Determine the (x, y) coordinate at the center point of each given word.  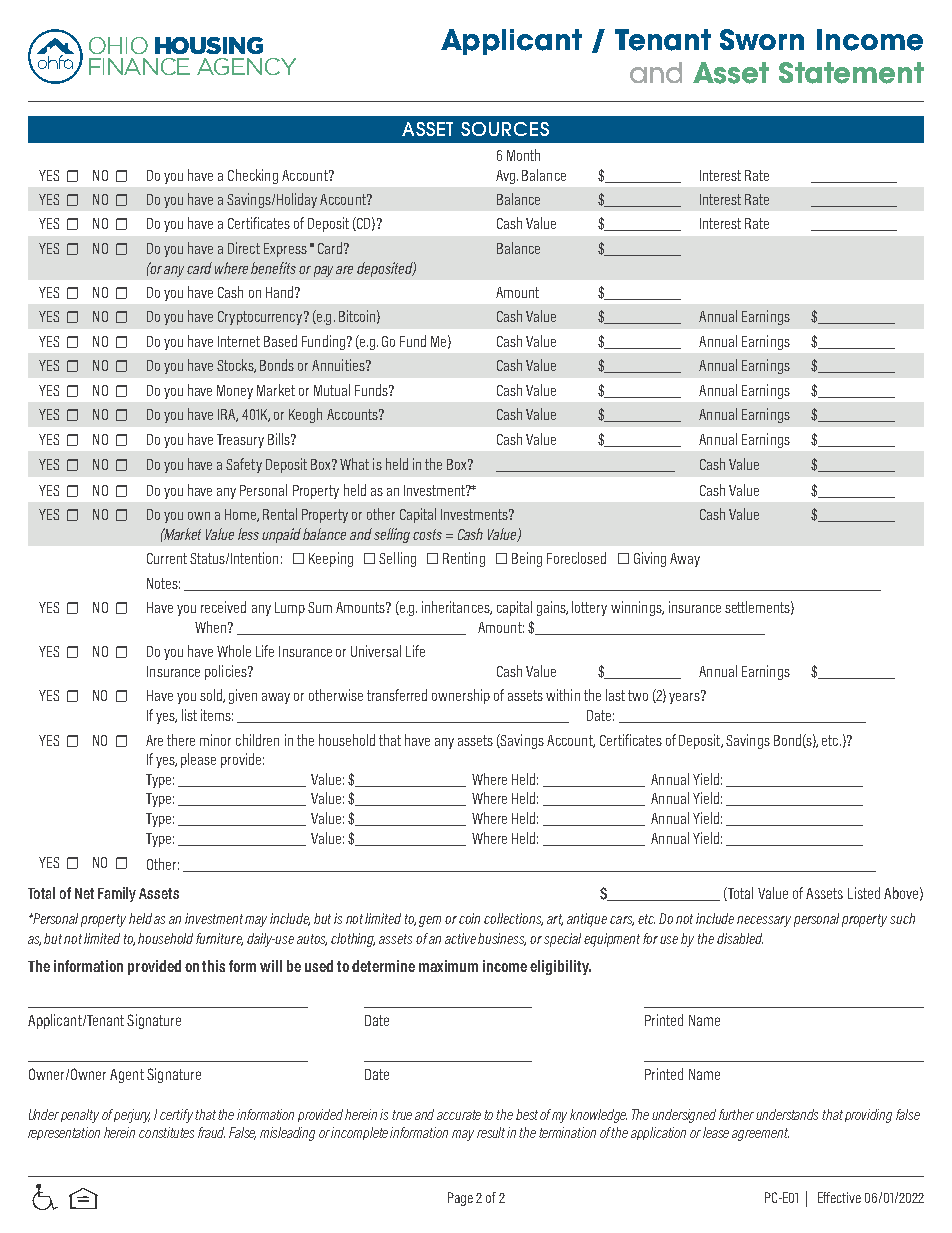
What (354, 464)
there (181, 740)
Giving (650, 559)
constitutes (166, 1132)
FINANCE (139, 66)
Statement (851, 73)
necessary (764, 921)
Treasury (240, 441)
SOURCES (505, 129)
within (563, 695)
